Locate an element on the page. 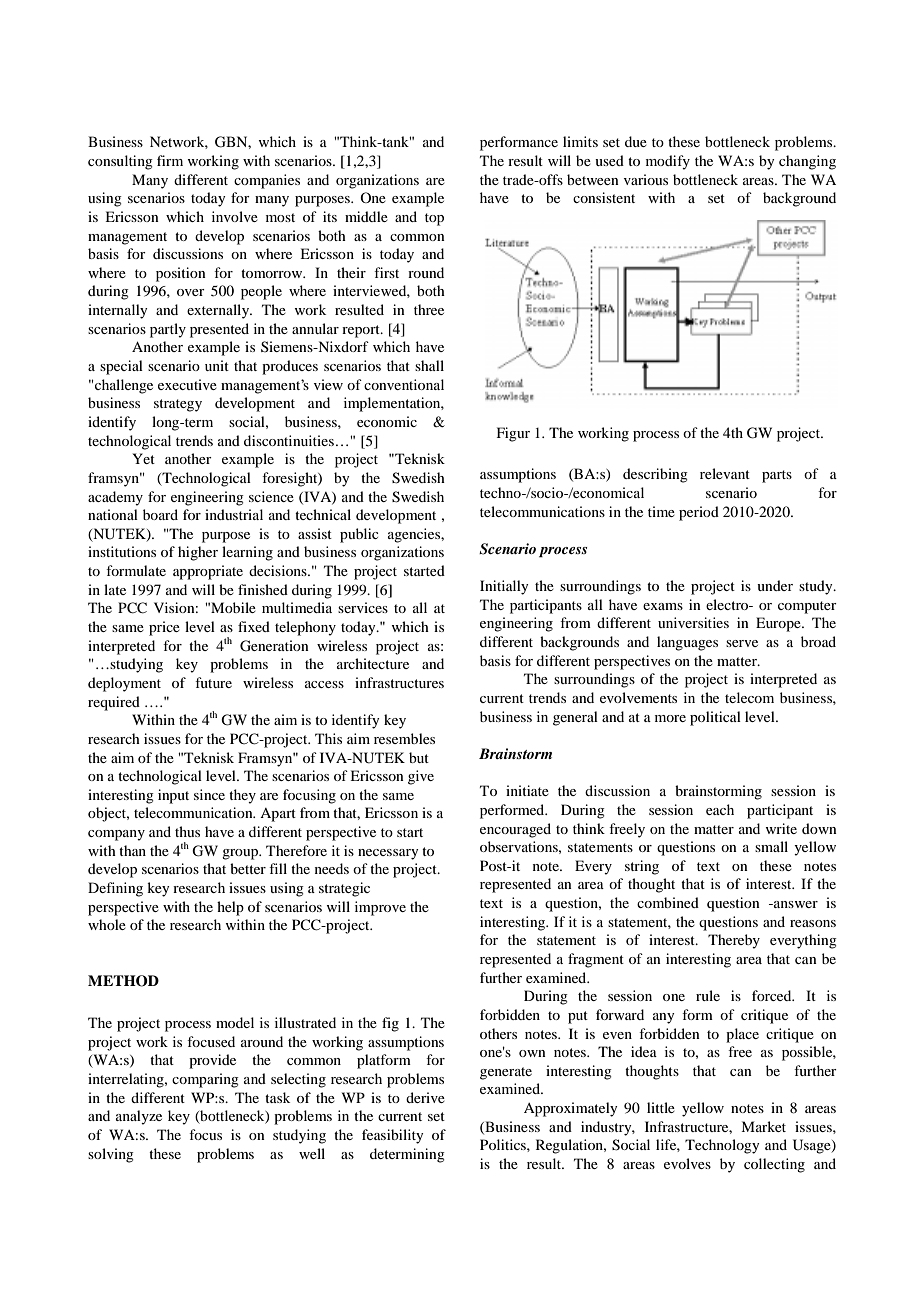 This document has width=924, height=1308. serve is located at coordinates (742, 643).
